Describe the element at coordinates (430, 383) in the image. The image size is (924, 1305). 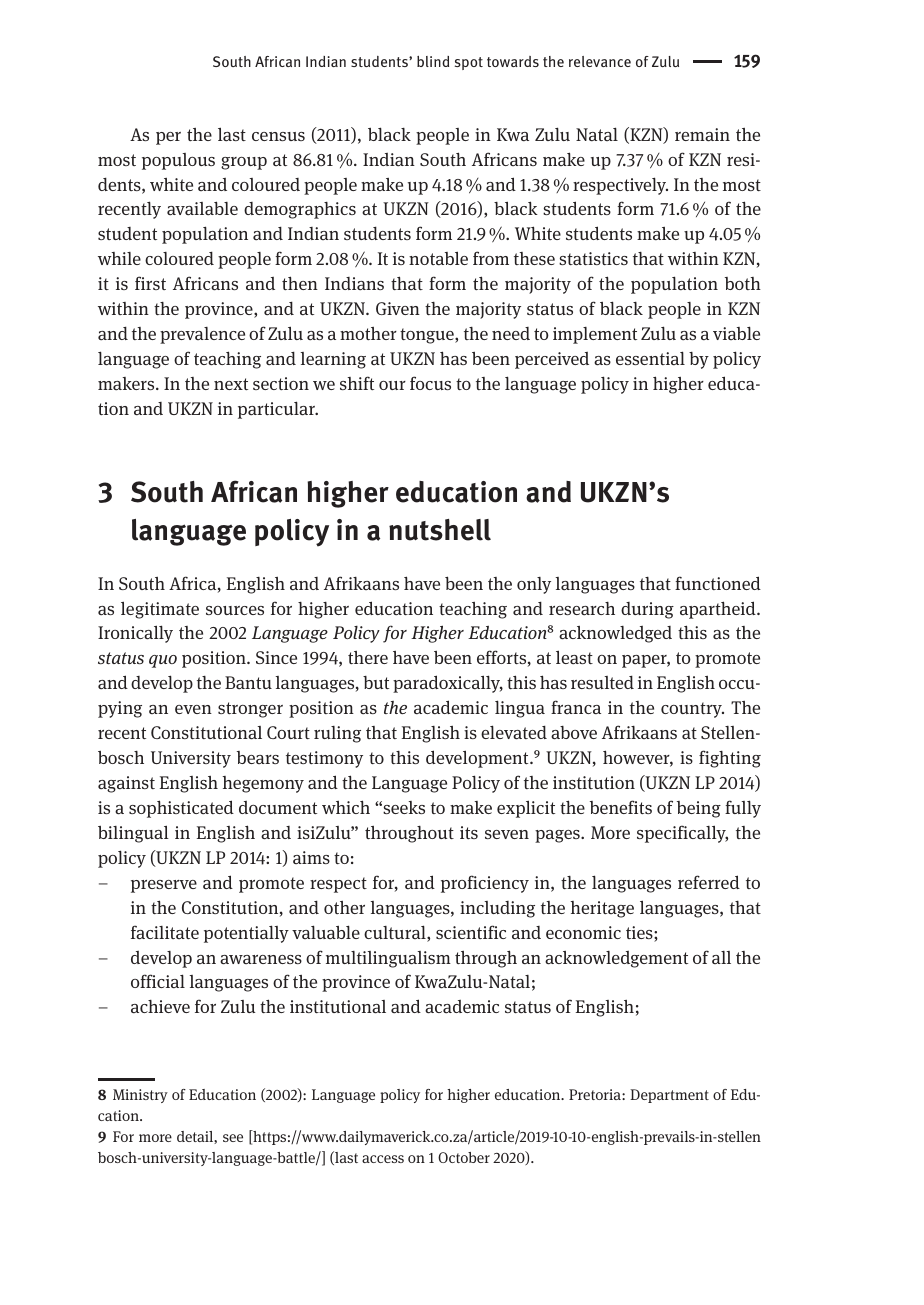
I see `focus` at that location.
